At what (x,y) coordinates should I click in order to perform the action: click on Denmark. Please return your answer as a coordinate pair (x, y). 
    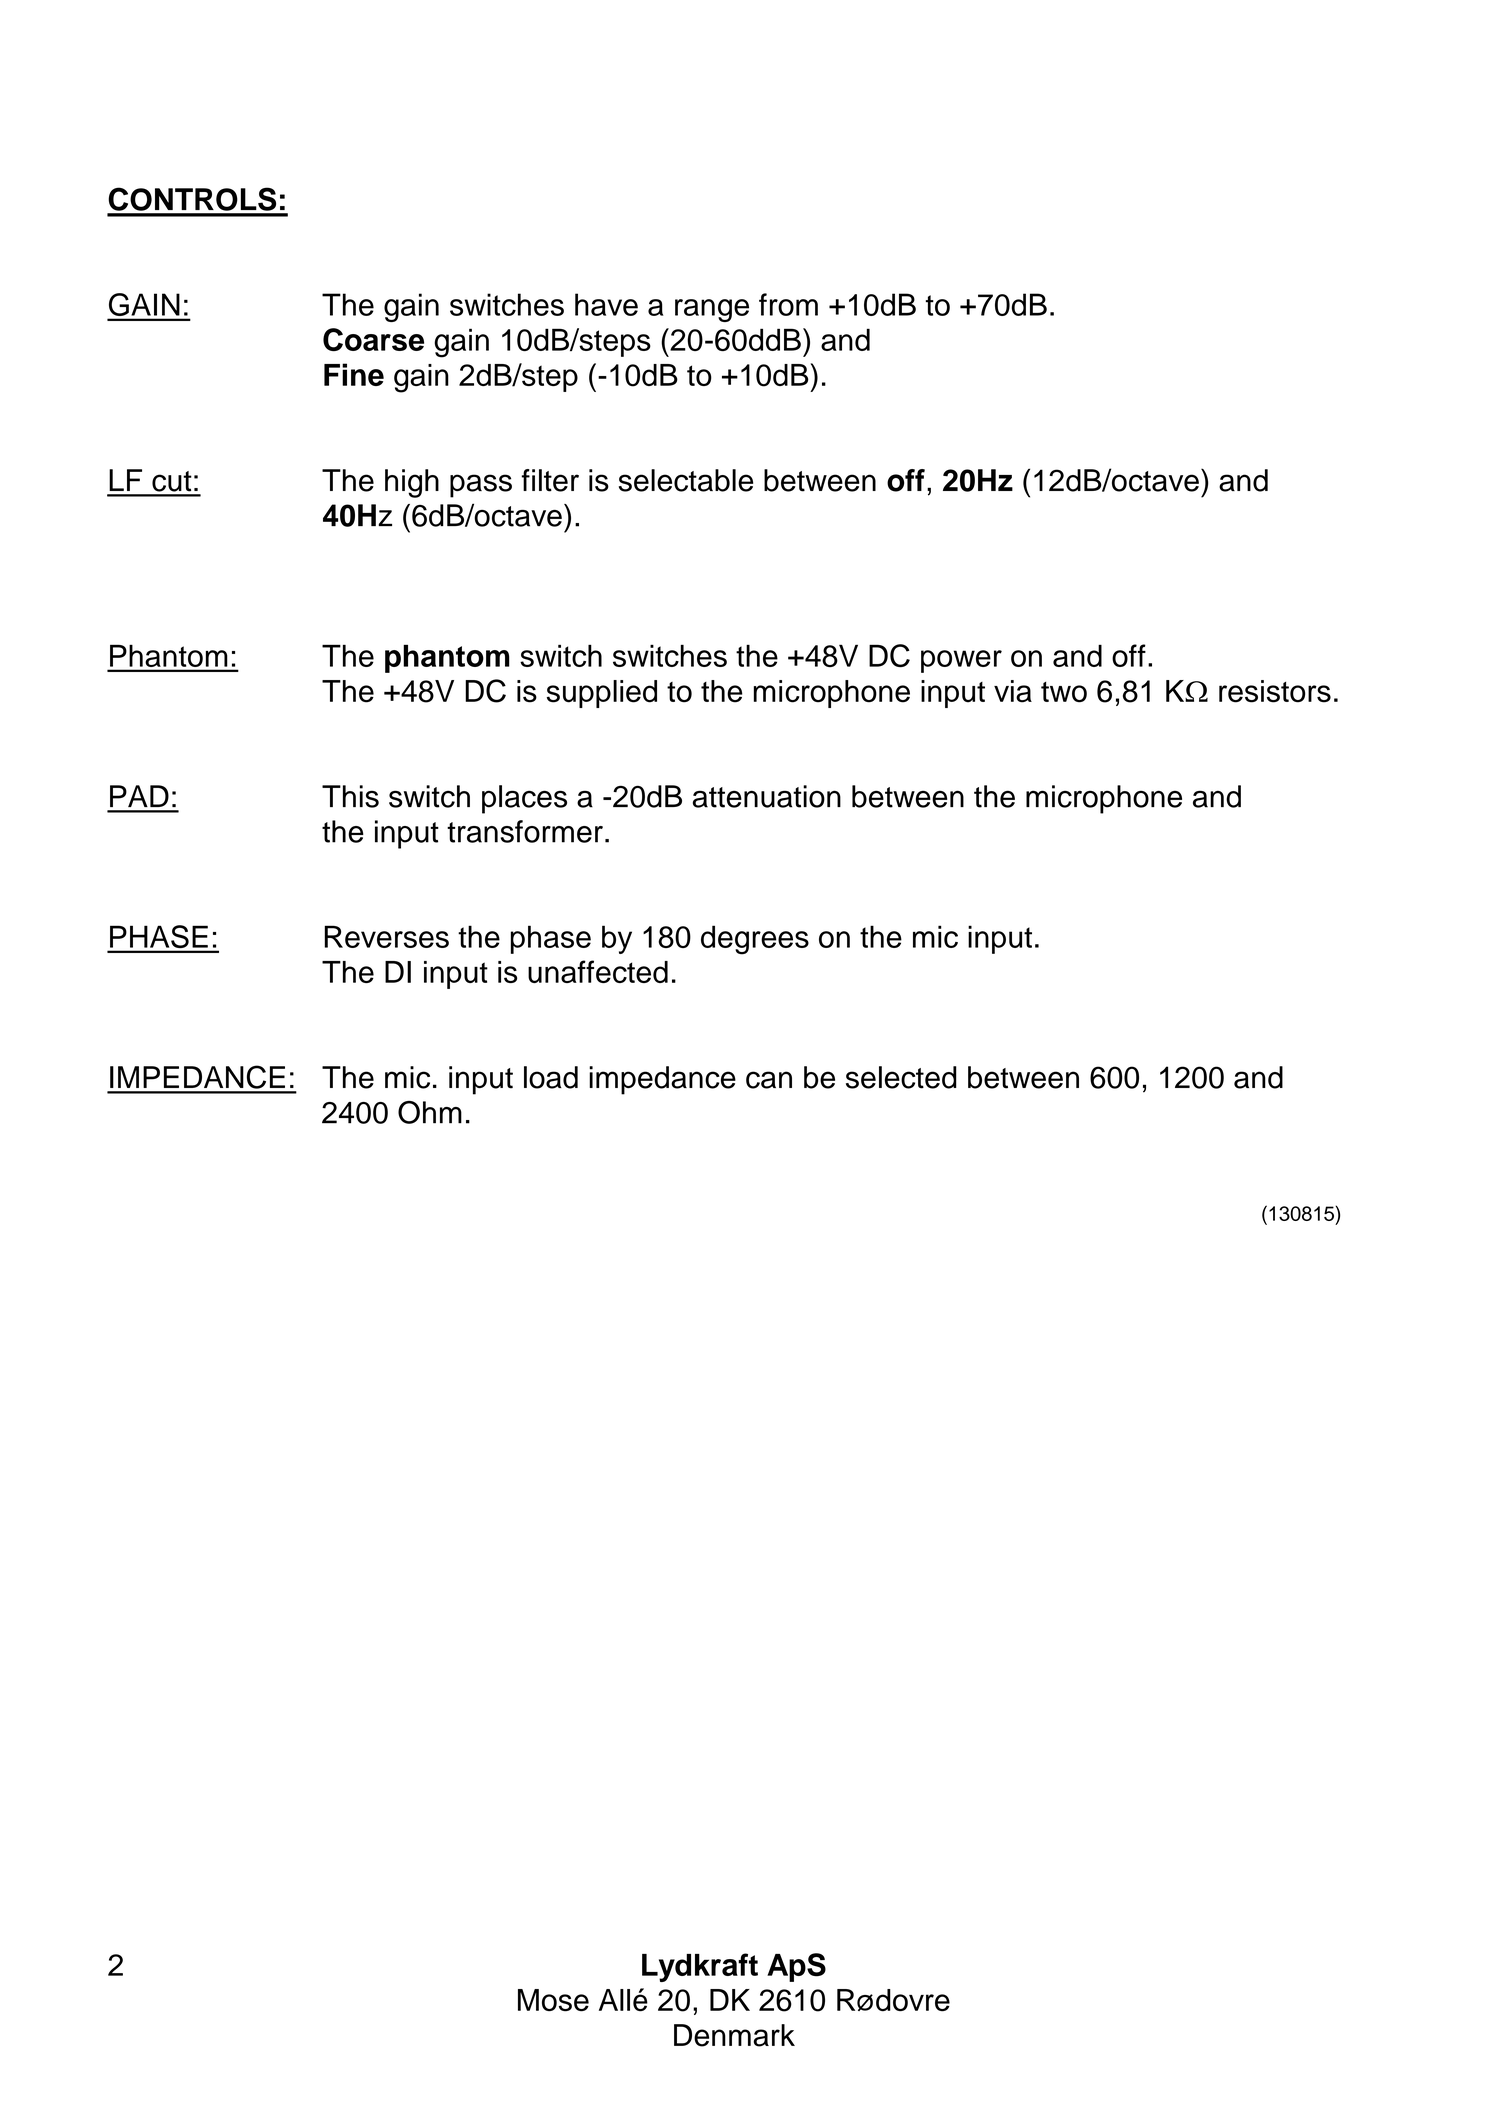
    Looking at the image, I should click on (734, 2035).
